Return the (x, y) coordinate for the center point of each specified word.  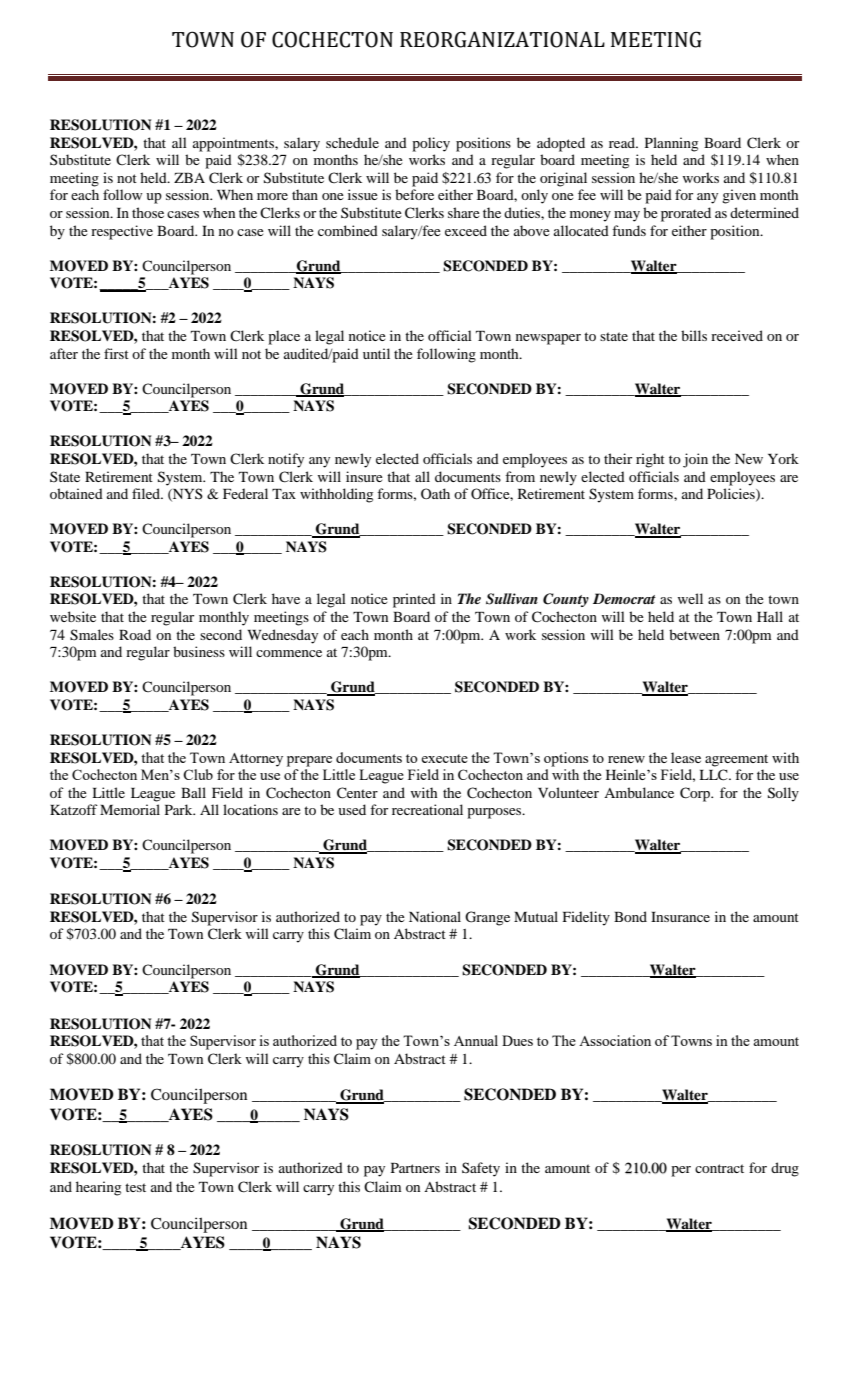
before (414, 194)
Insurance (680, 917)
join (695, 460)
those (148, 212)
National (435, 916)
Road (135, 634)
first (116, 353)
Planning (671, 144)
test (135, 1187)
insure (364, 476)
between (694, 634)
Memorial (130, 809)
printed (414, 600)
